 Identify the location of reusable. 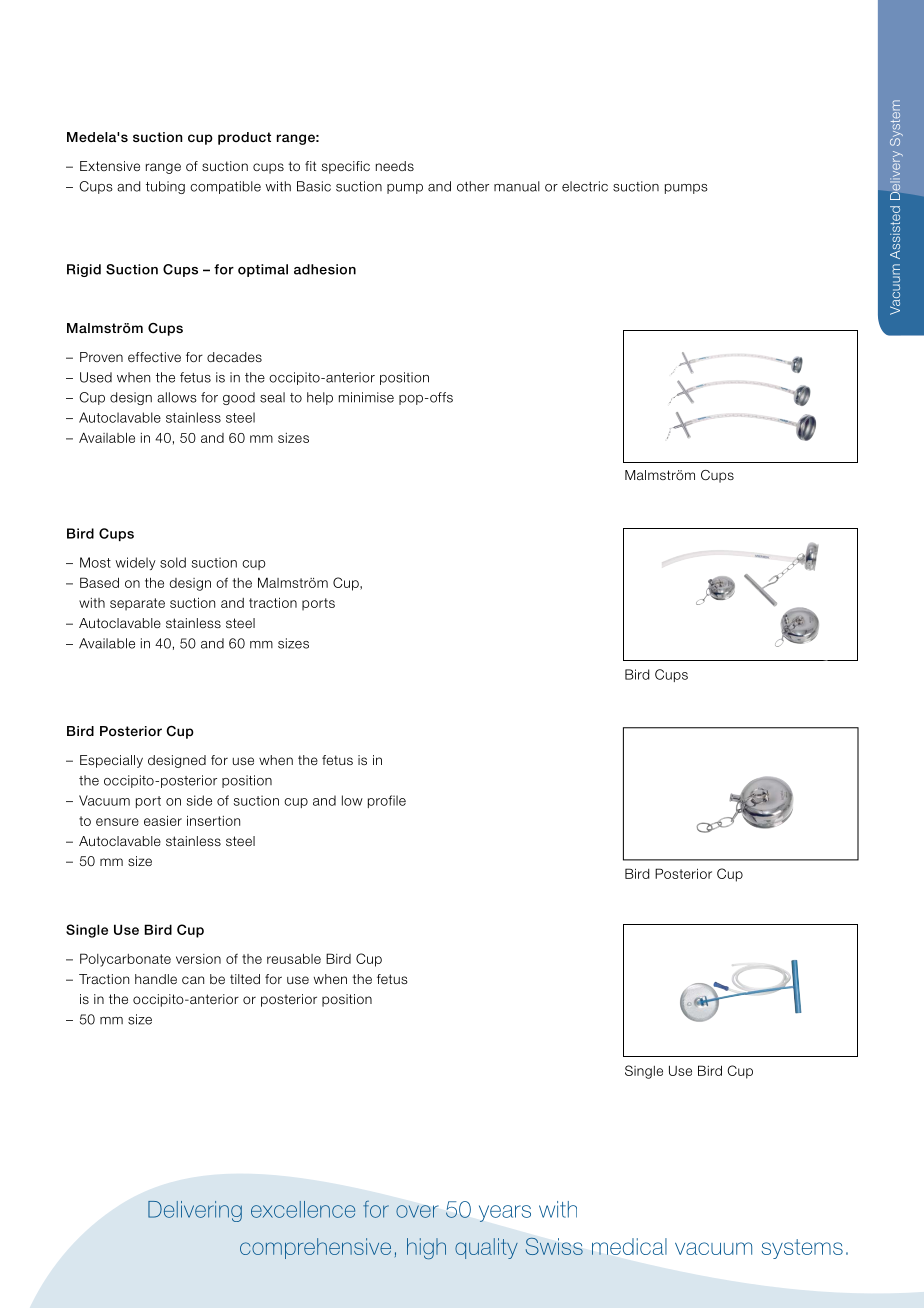
(294, 958).
